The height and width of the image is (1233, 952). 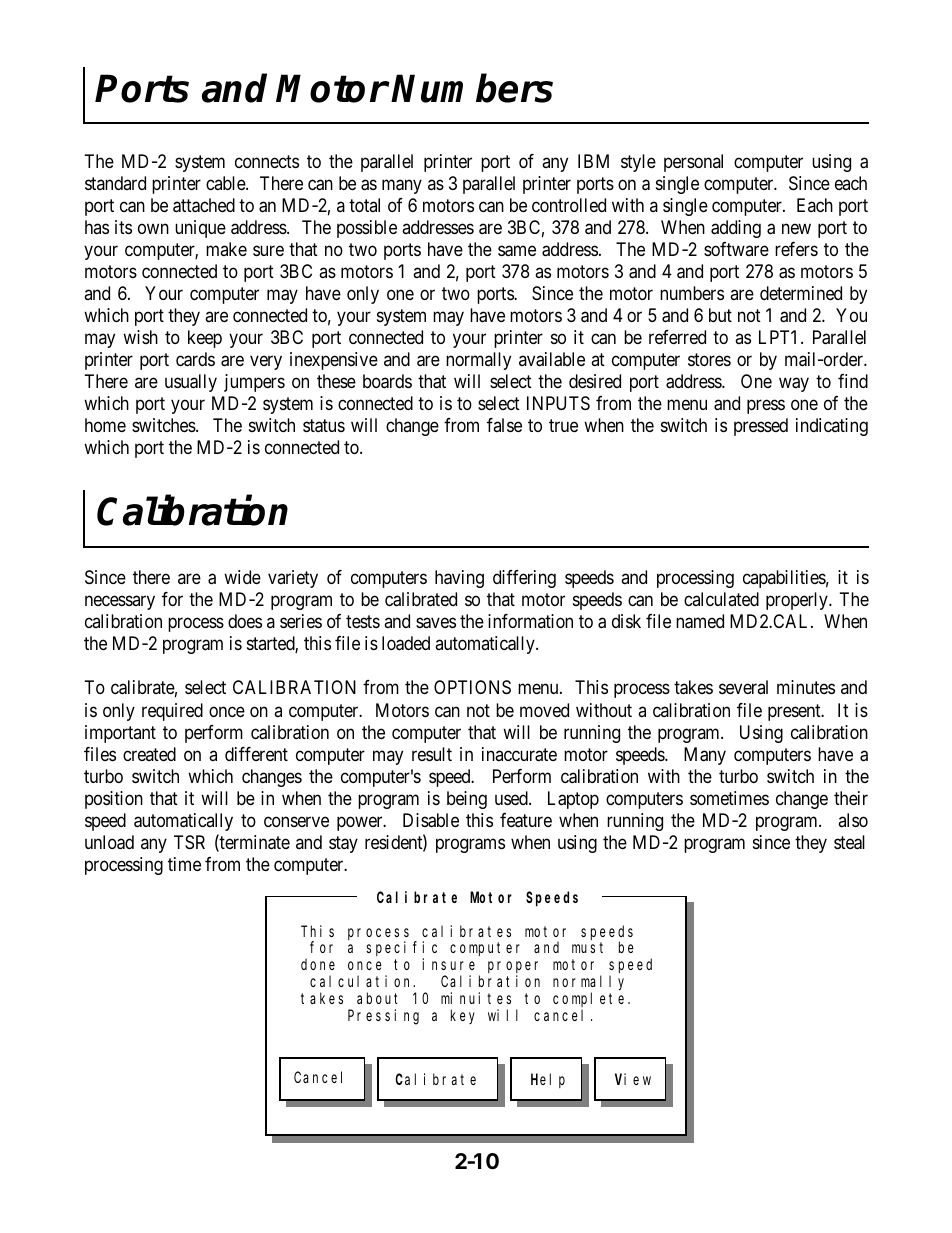 I want to click on View, so click(x=633, y=1079).
